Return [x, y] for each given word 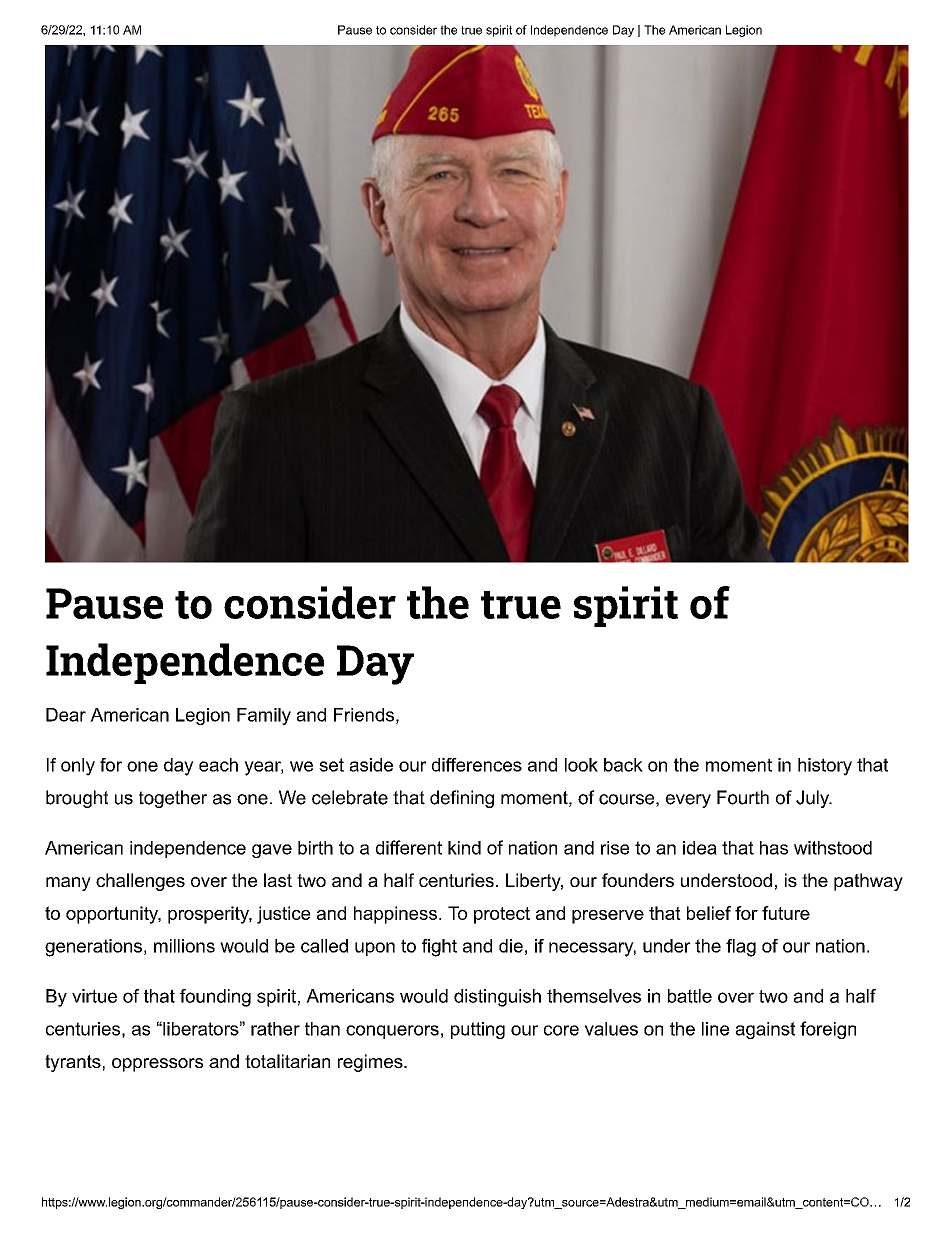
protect [502, 915]
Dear [66, 715]
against [765, 1030]
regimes [371, 1063]
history [825, 767]
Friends [364, 715]
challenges [140, 882]
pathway [868, 882]
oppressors [157, 1065]
